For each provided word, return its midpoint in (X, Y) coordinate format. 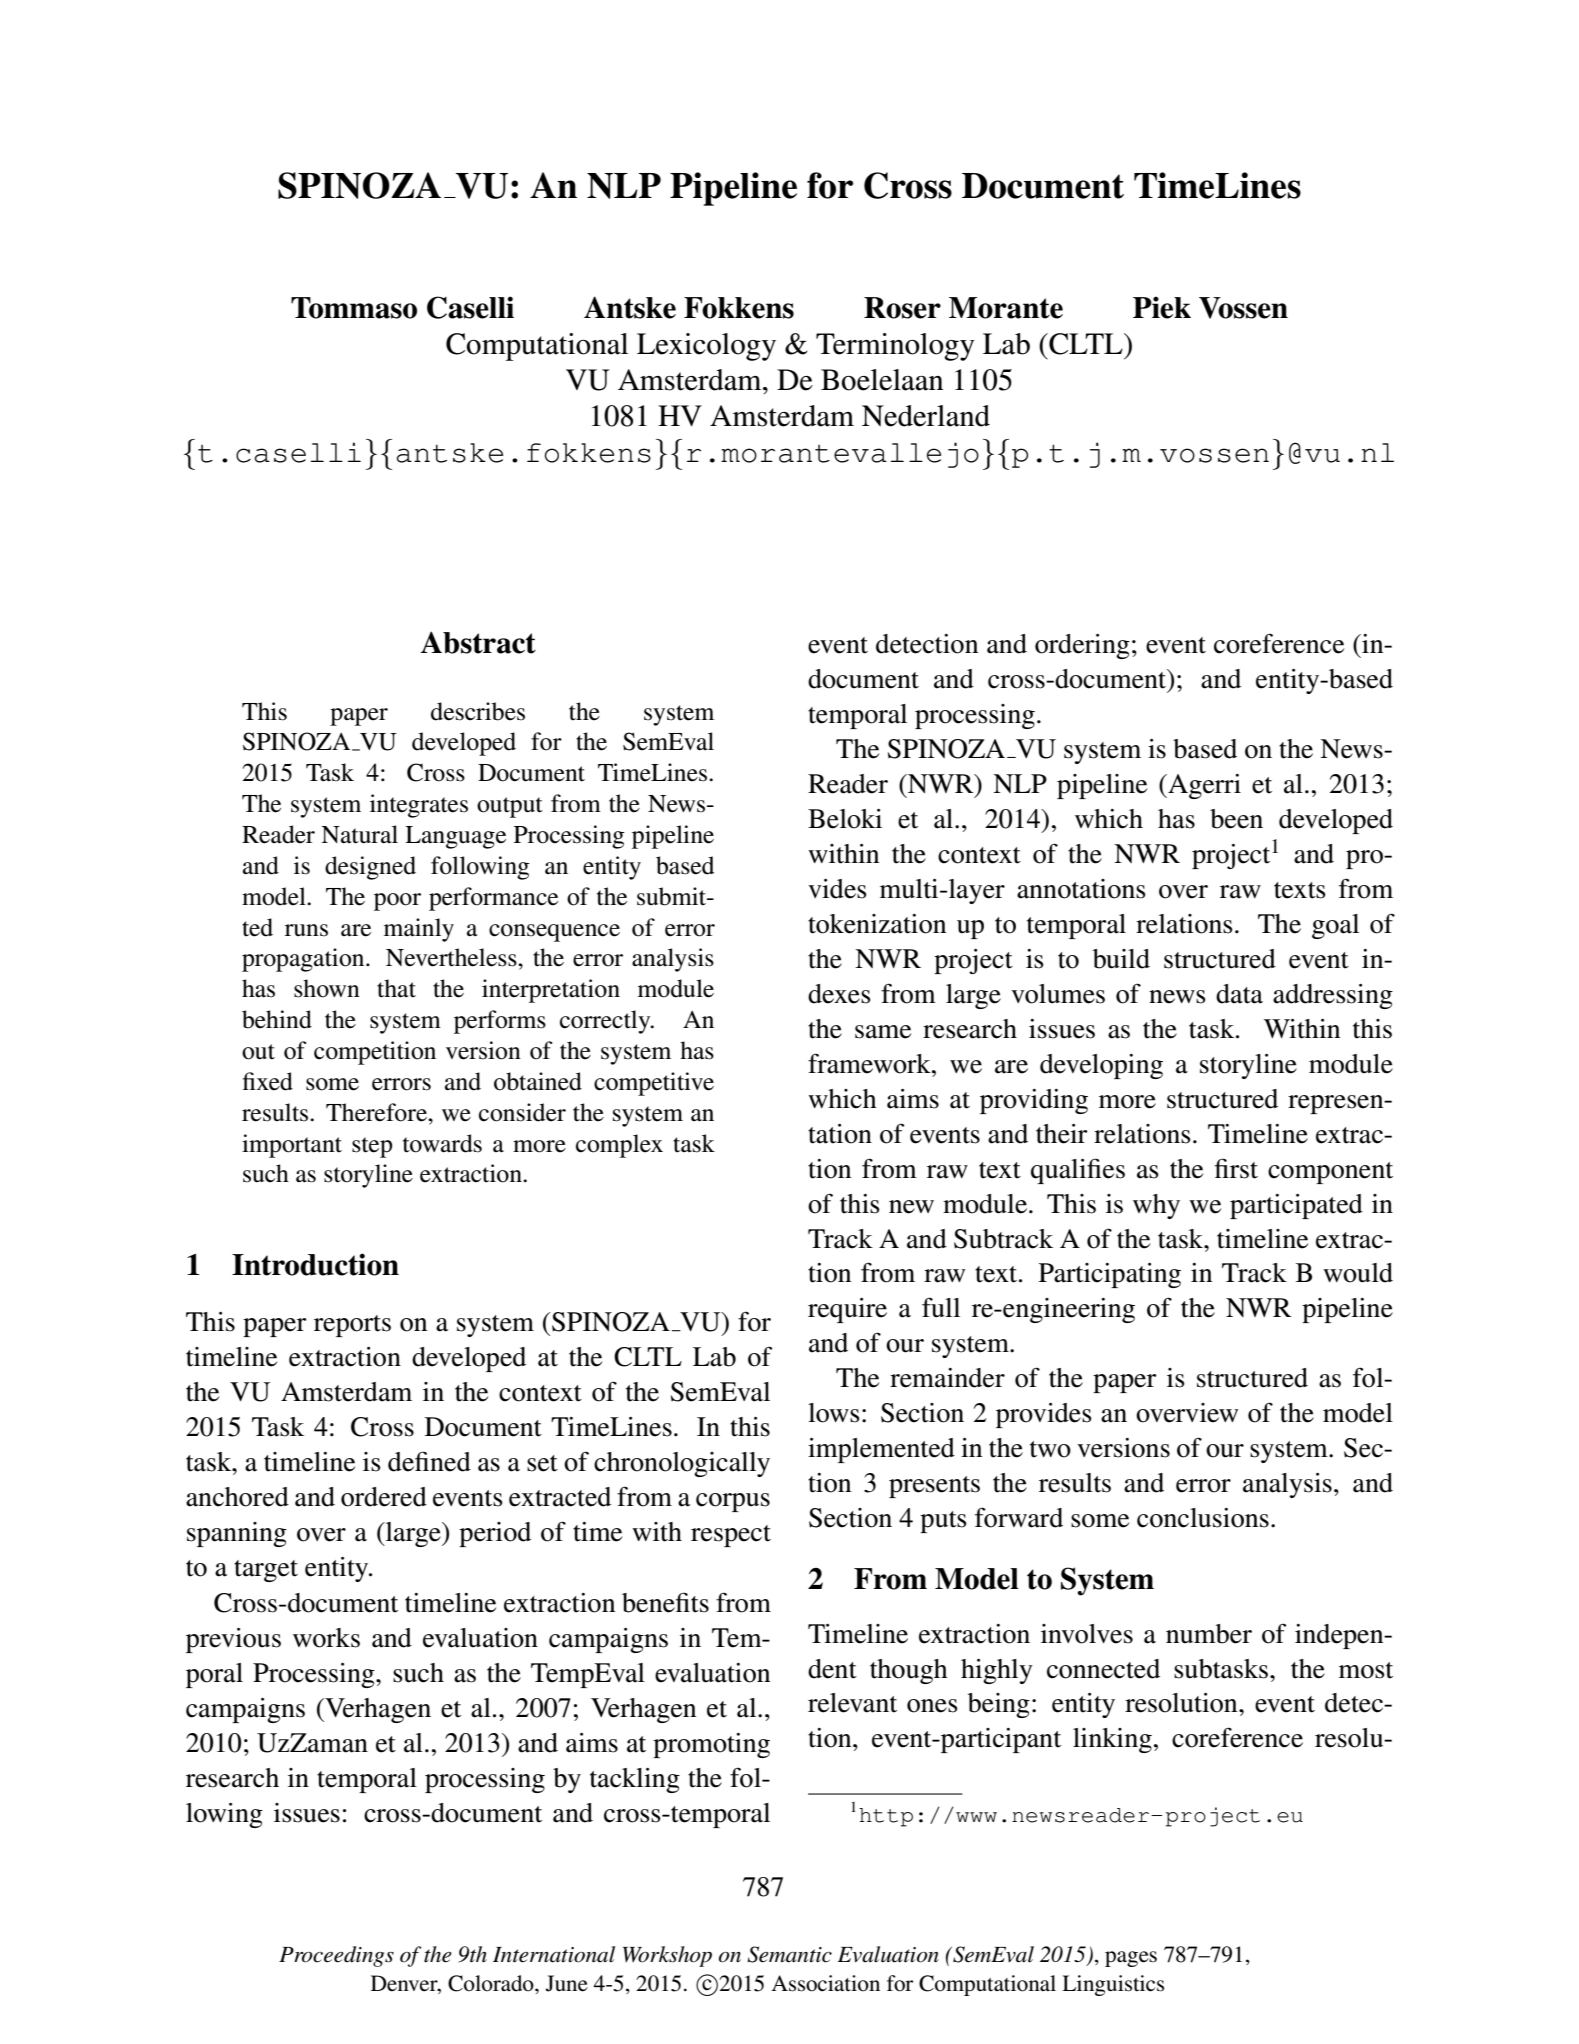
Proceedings (336, 1956)
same (883, 1032)
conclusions (1203, 1518)
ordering (1082, 646)
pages (1131, 1959)
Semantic (789, 1954)
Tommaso (354, 308)
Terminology (895, 347)
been (1236, 819)
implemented (881, 1450)
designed (370, 868)
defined (429, 1461)
